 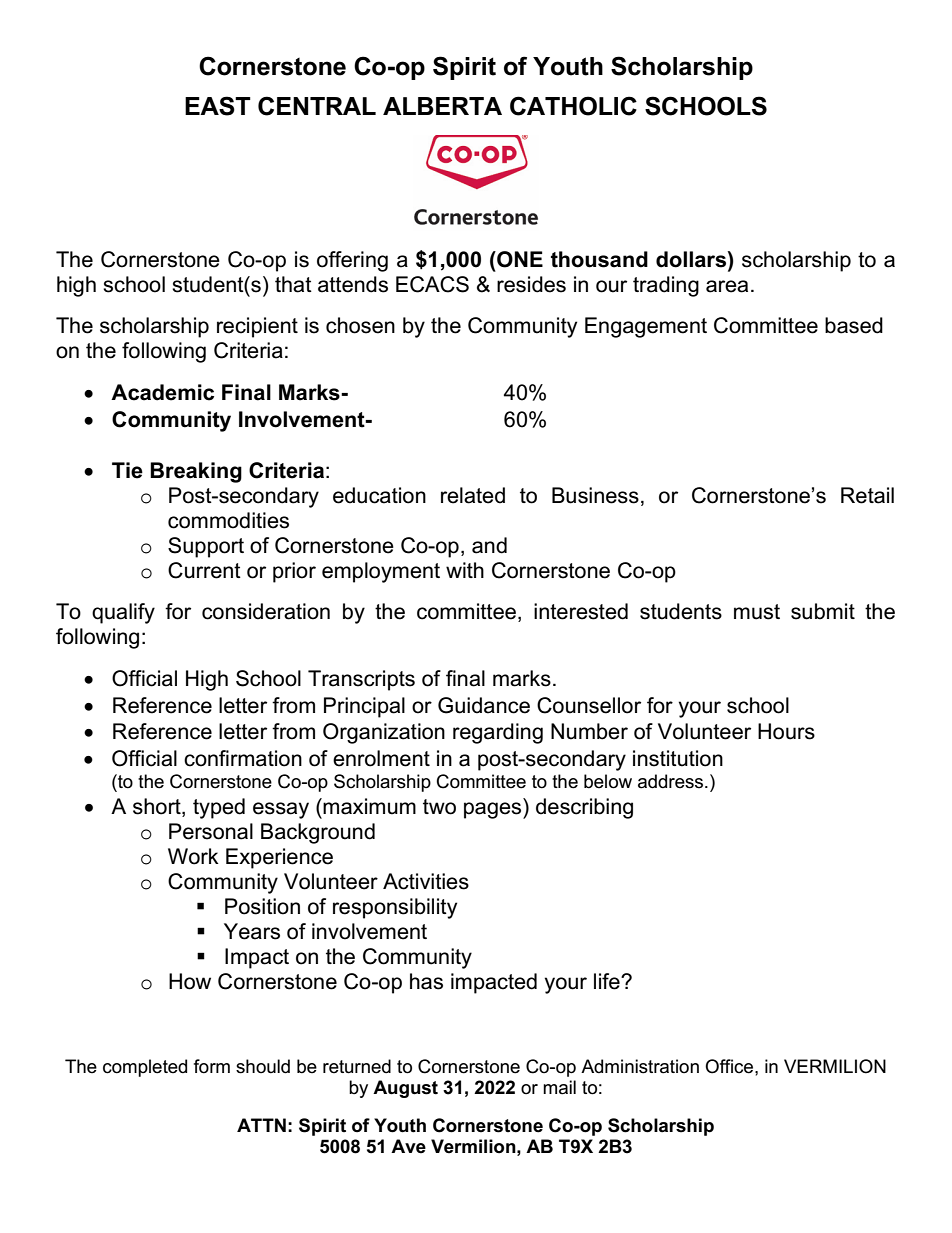 I want to click on resides, so click(x=531, y=284).
